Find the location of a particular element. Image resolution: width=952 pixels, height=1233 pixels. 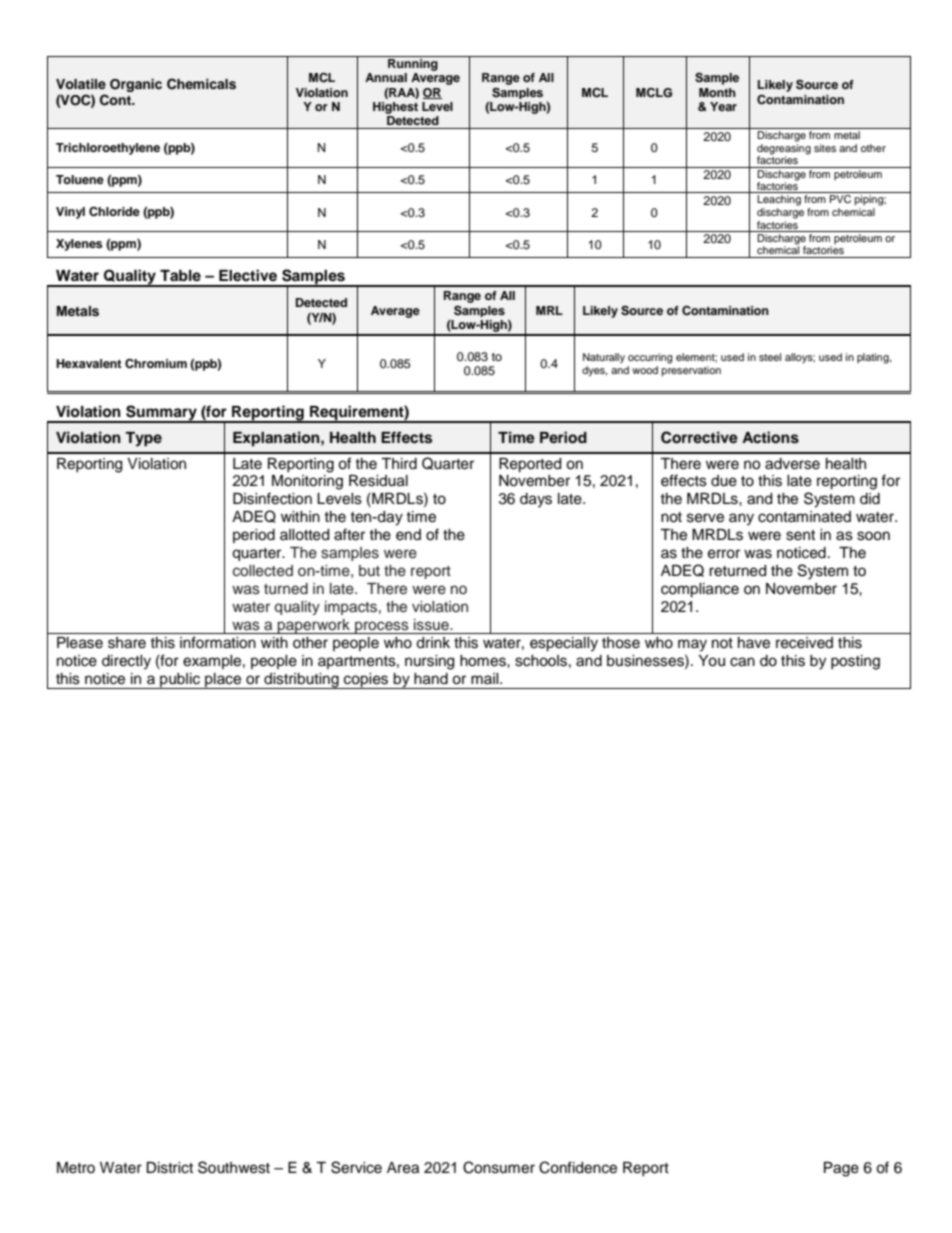

Page is located at coordinates (841, 1169).
